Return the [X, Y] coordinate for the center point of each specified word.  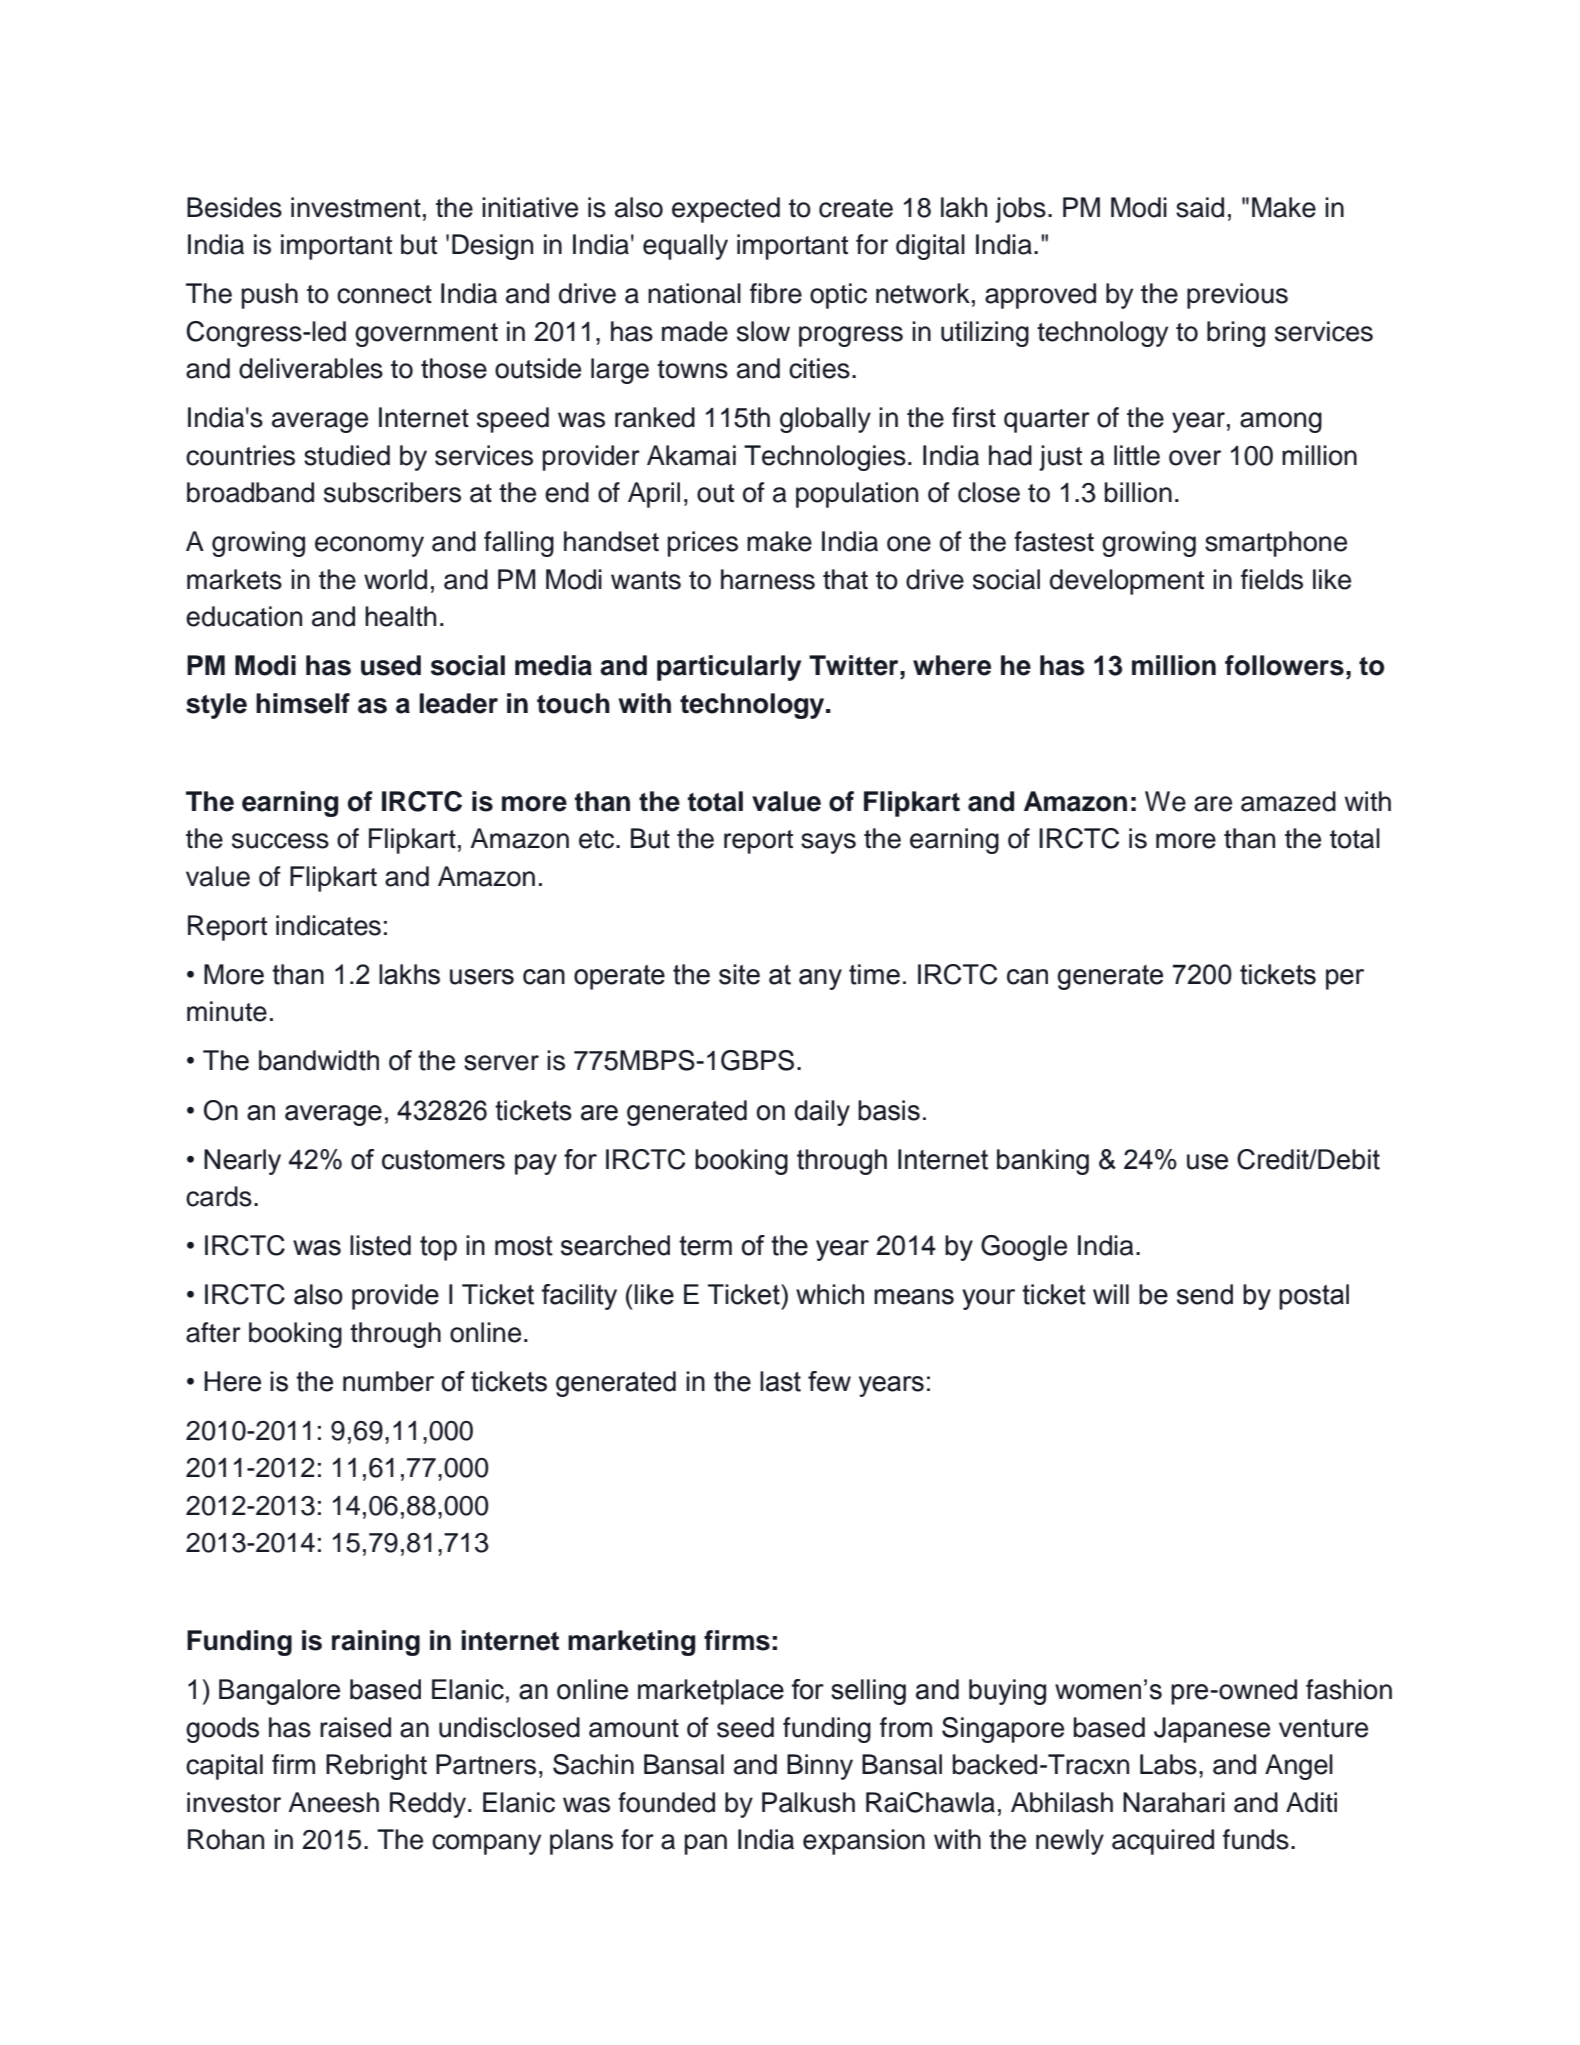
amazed [1288, 801]
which [830, 1294]
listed [380, 1245]
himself [303, 703]
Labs [1168, 1764]
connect [384, 294]
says [828, 843]
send [1205, 1294]
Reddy [429, 1805]
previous [1237, 296]
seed [745, 1727]
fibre [776, 293]
